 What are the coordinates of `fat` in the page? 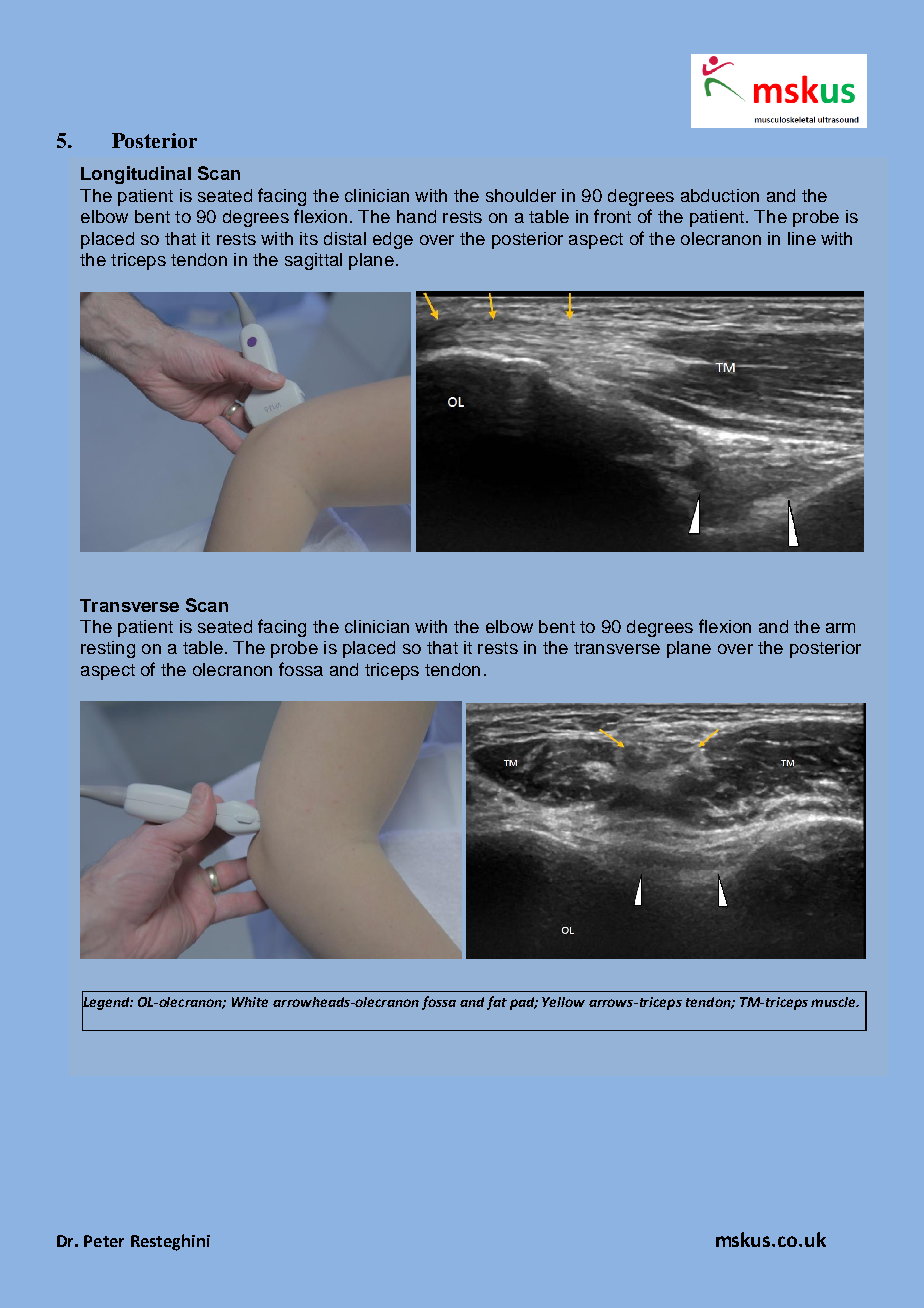 It's located at (497, 1003).
